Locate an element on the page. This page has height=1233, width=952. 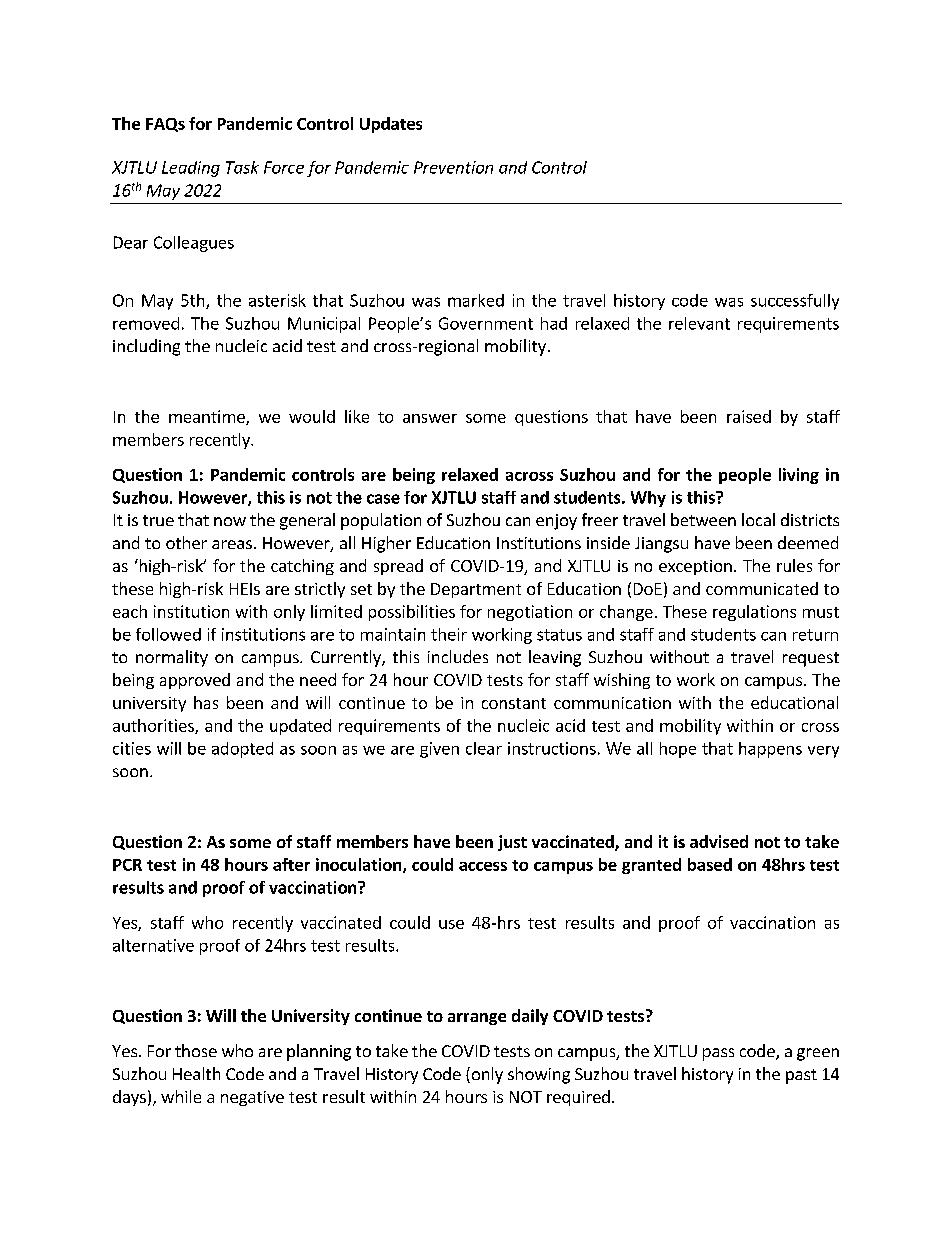
Department is located at coordinates (476, 590).
